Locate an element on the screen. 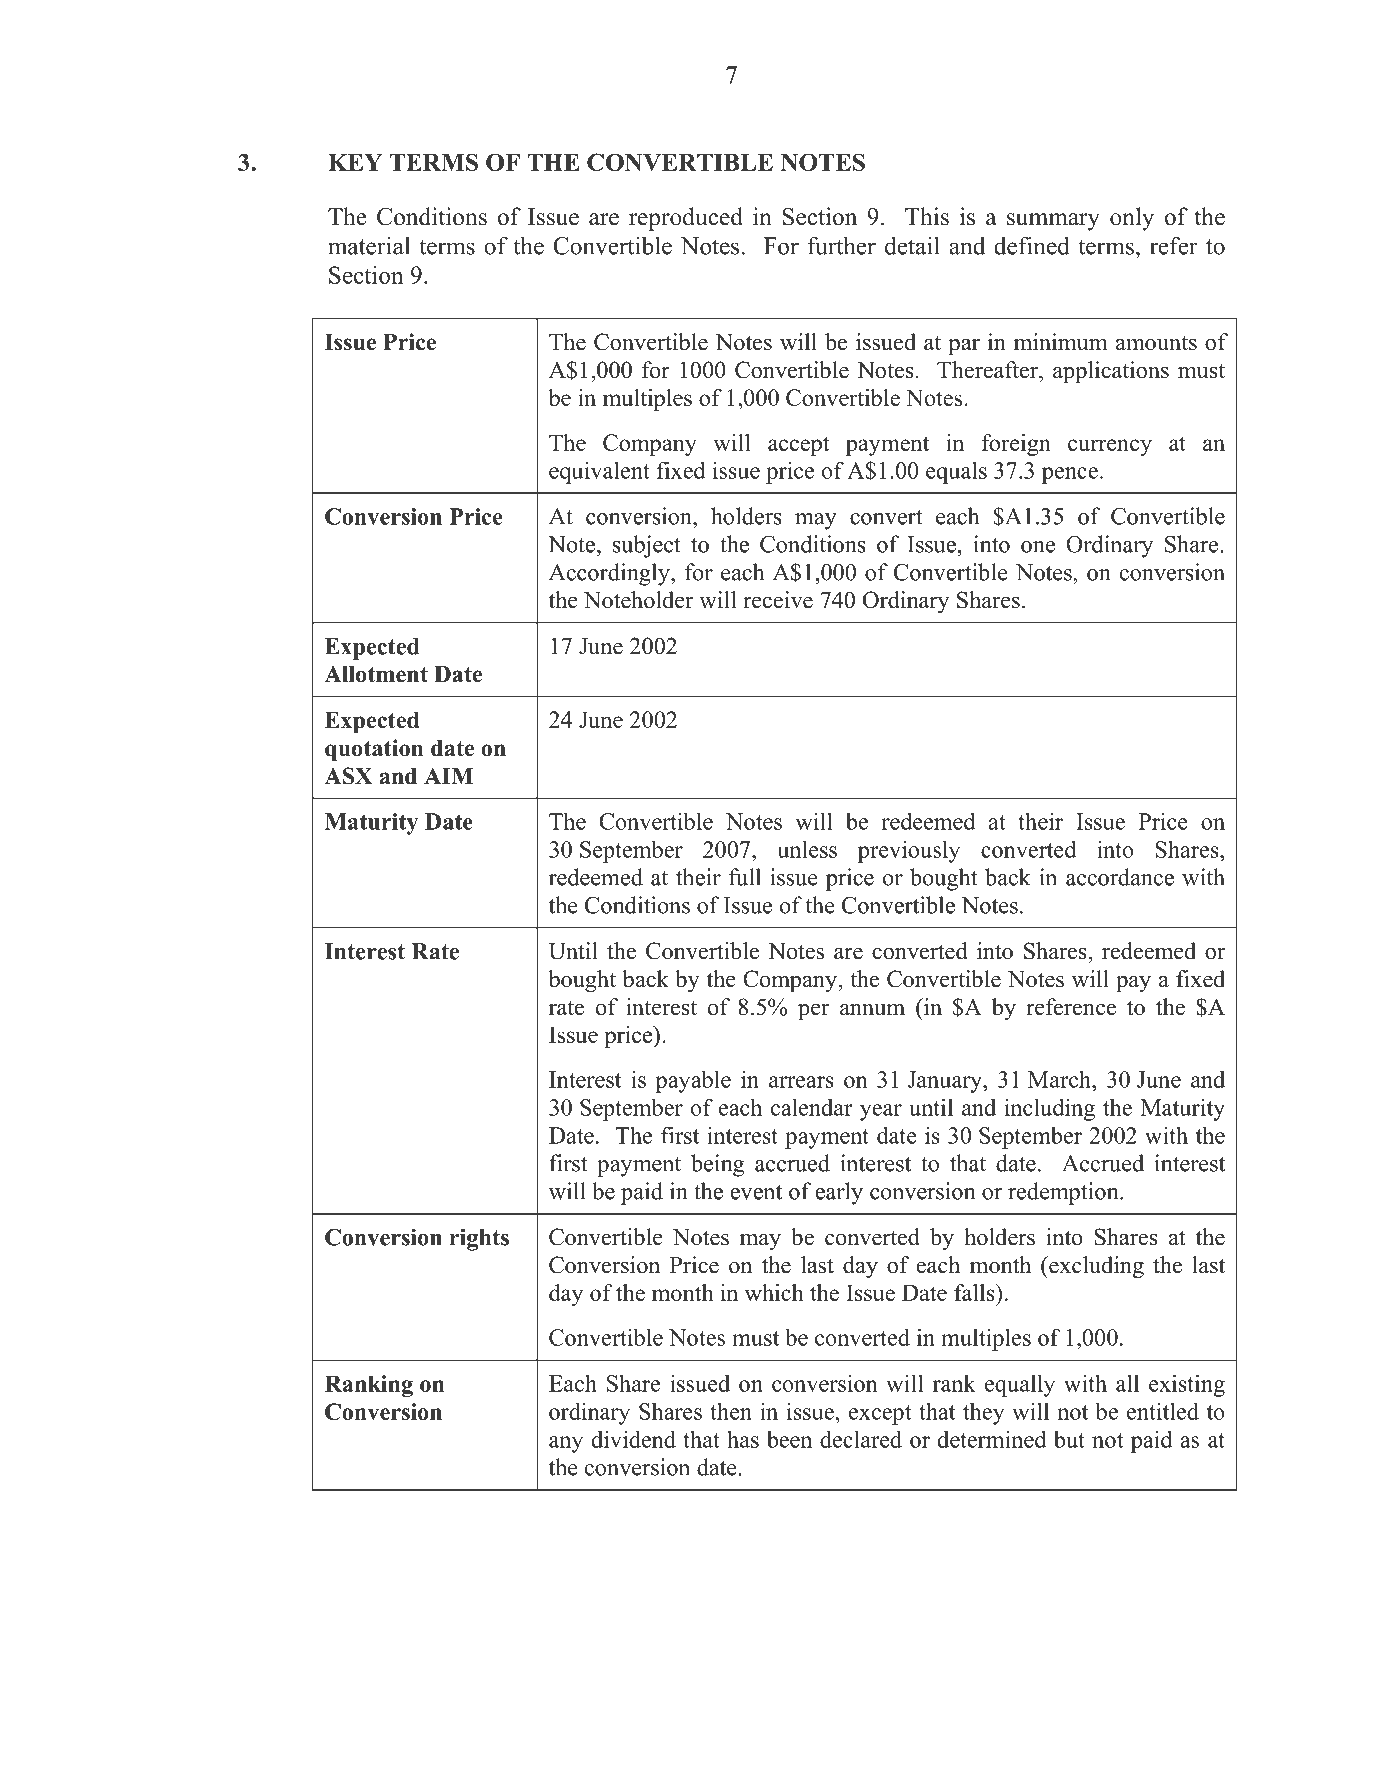 The height and width of the screenshot is (1777, 1373). full is located at coordinates (745, 877).
